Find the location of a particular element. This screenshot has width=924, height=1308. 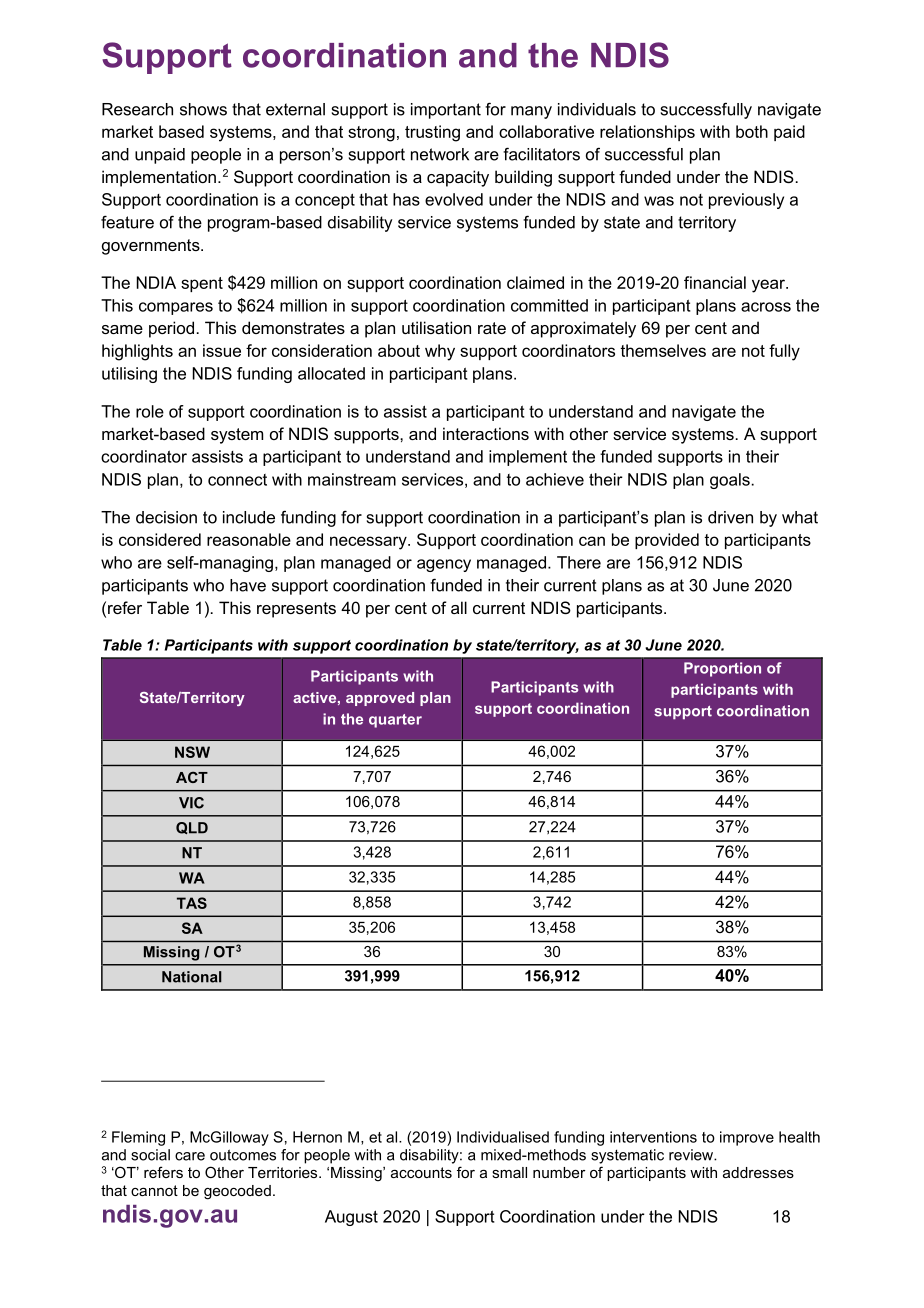

interactions is located at coordinates (486, 433).
